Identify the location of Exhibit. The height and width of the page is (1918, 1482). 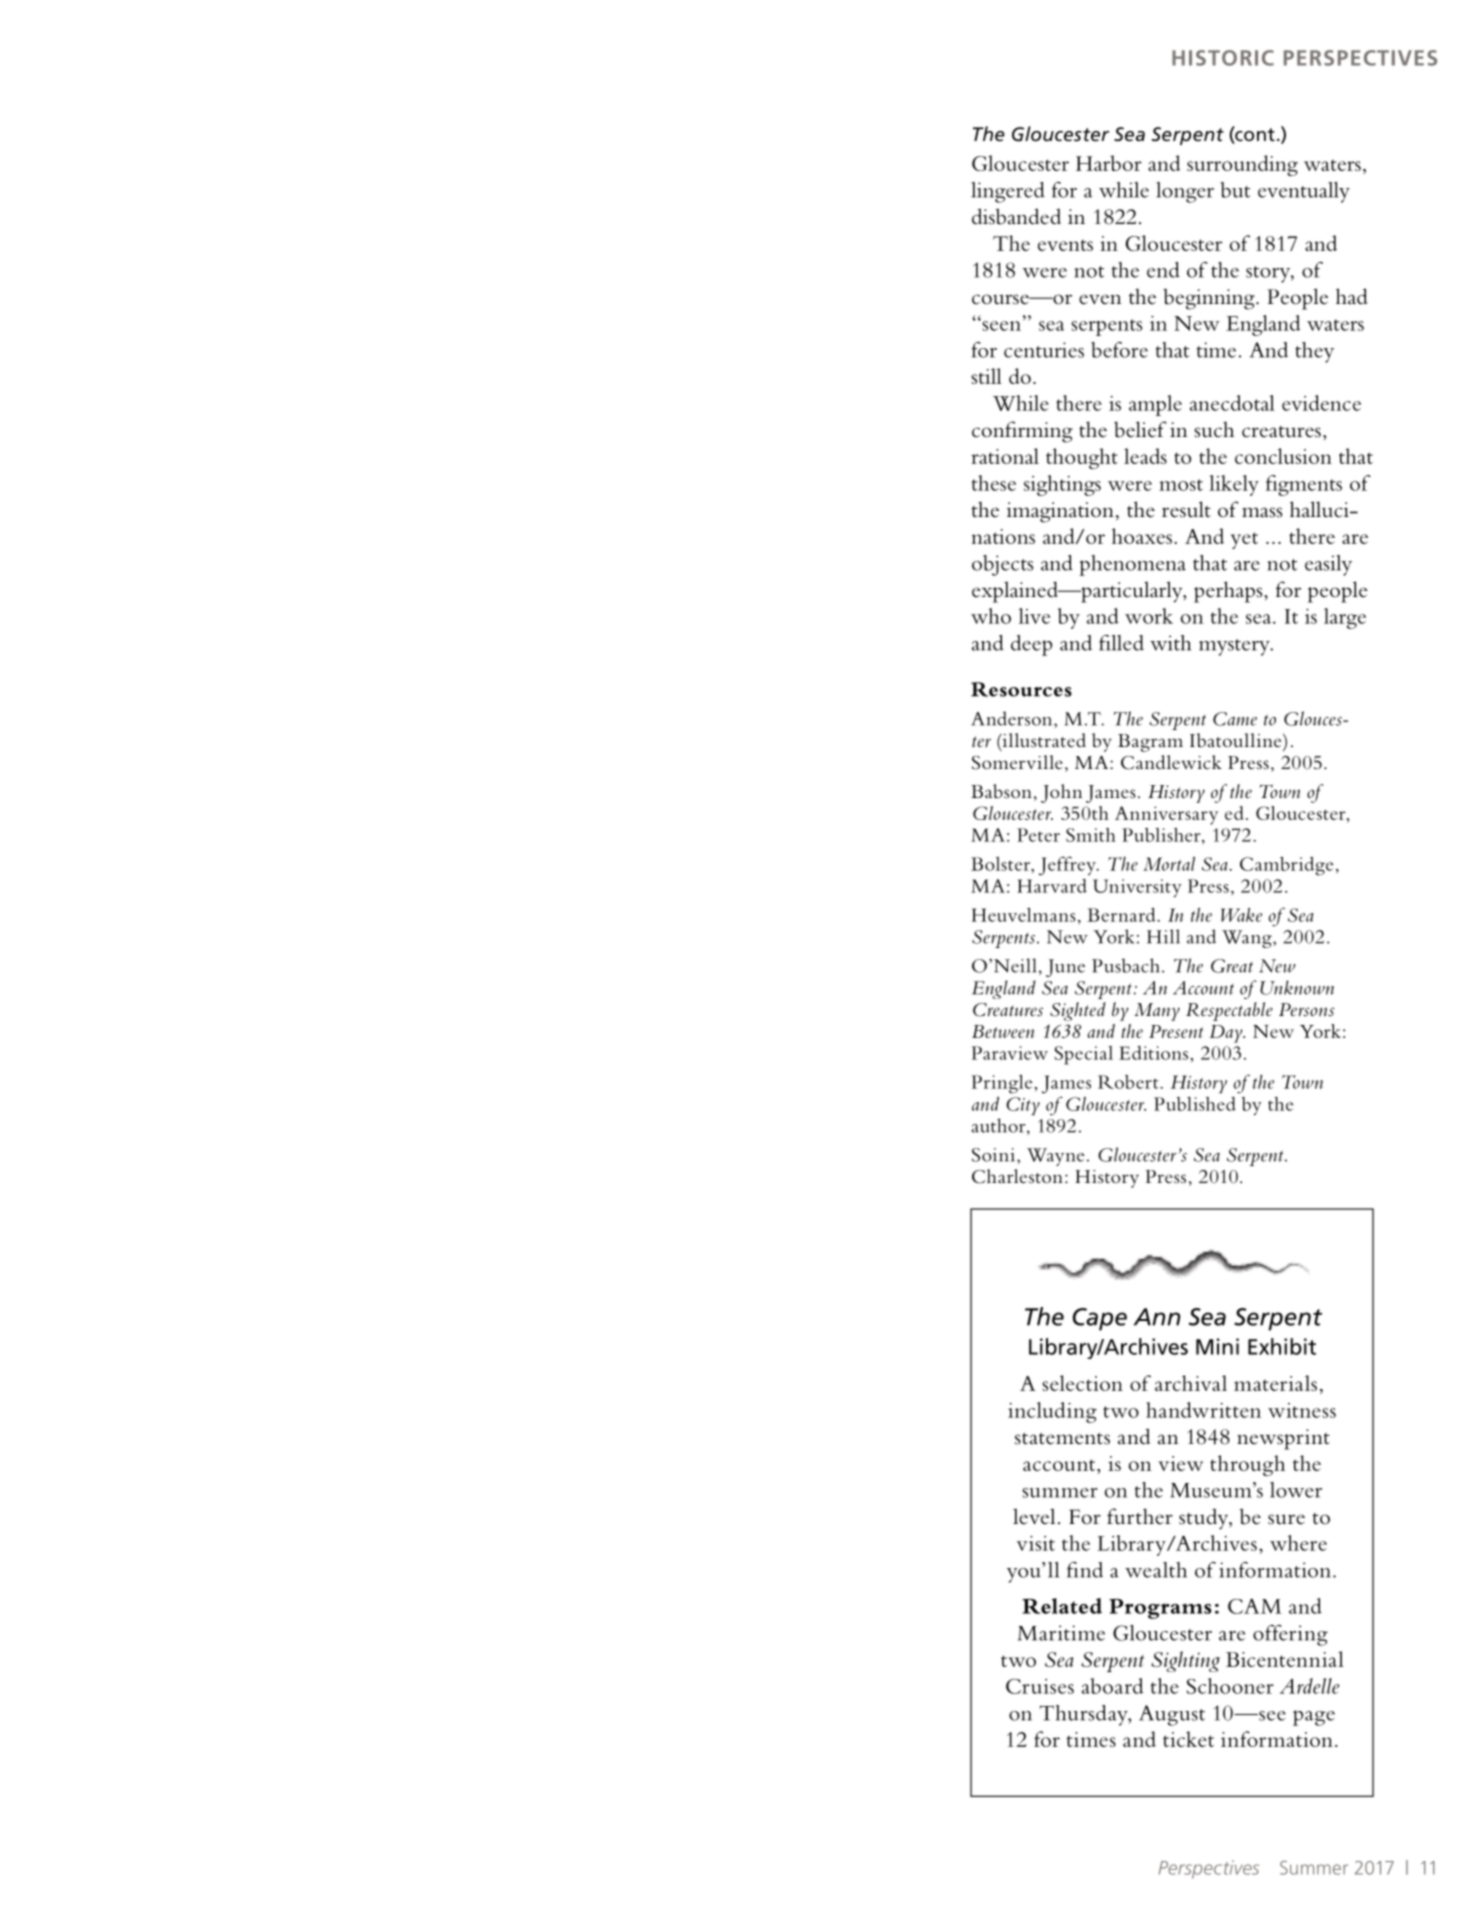
(1282, 1346).
